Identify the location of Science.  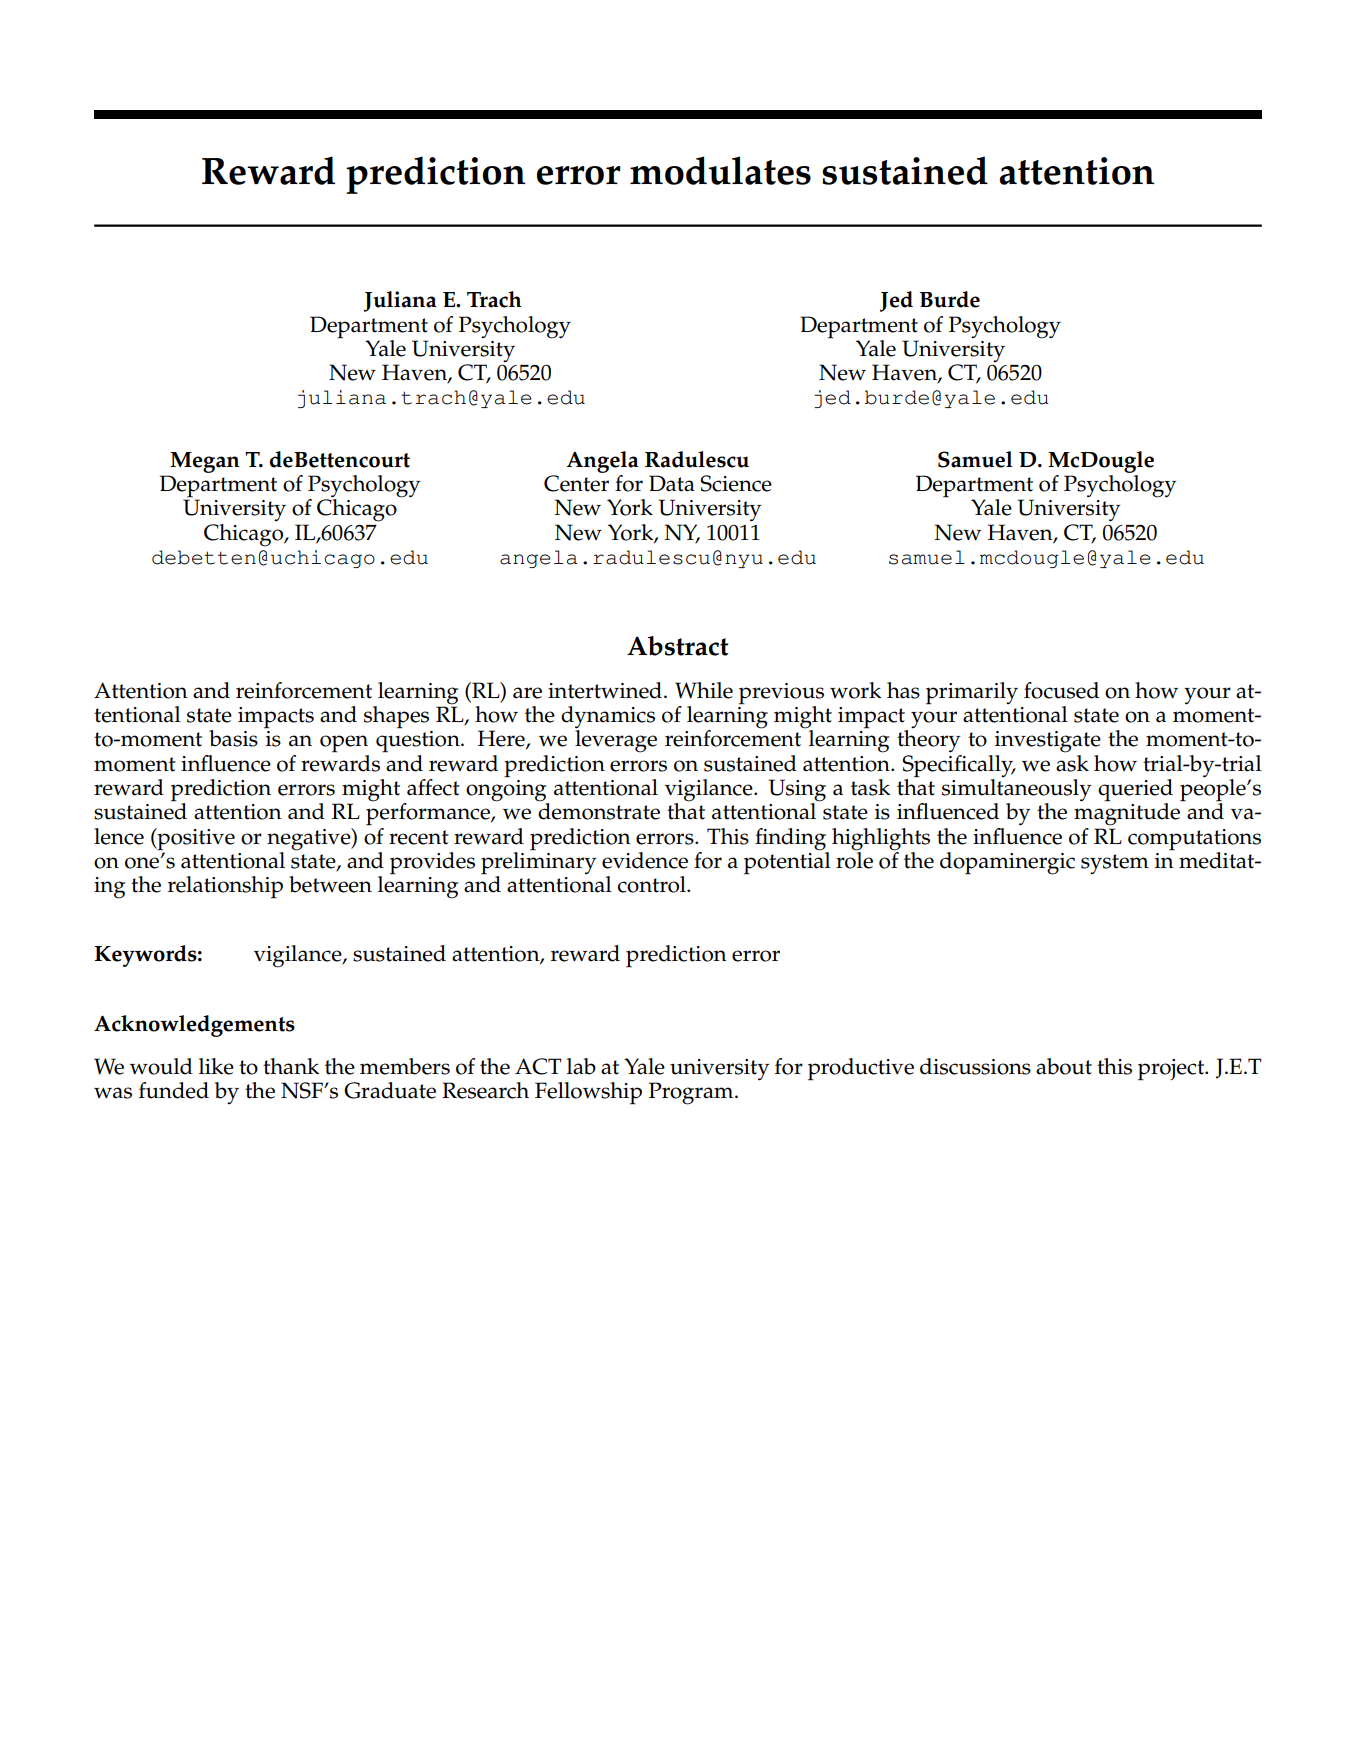
(736, 483).
